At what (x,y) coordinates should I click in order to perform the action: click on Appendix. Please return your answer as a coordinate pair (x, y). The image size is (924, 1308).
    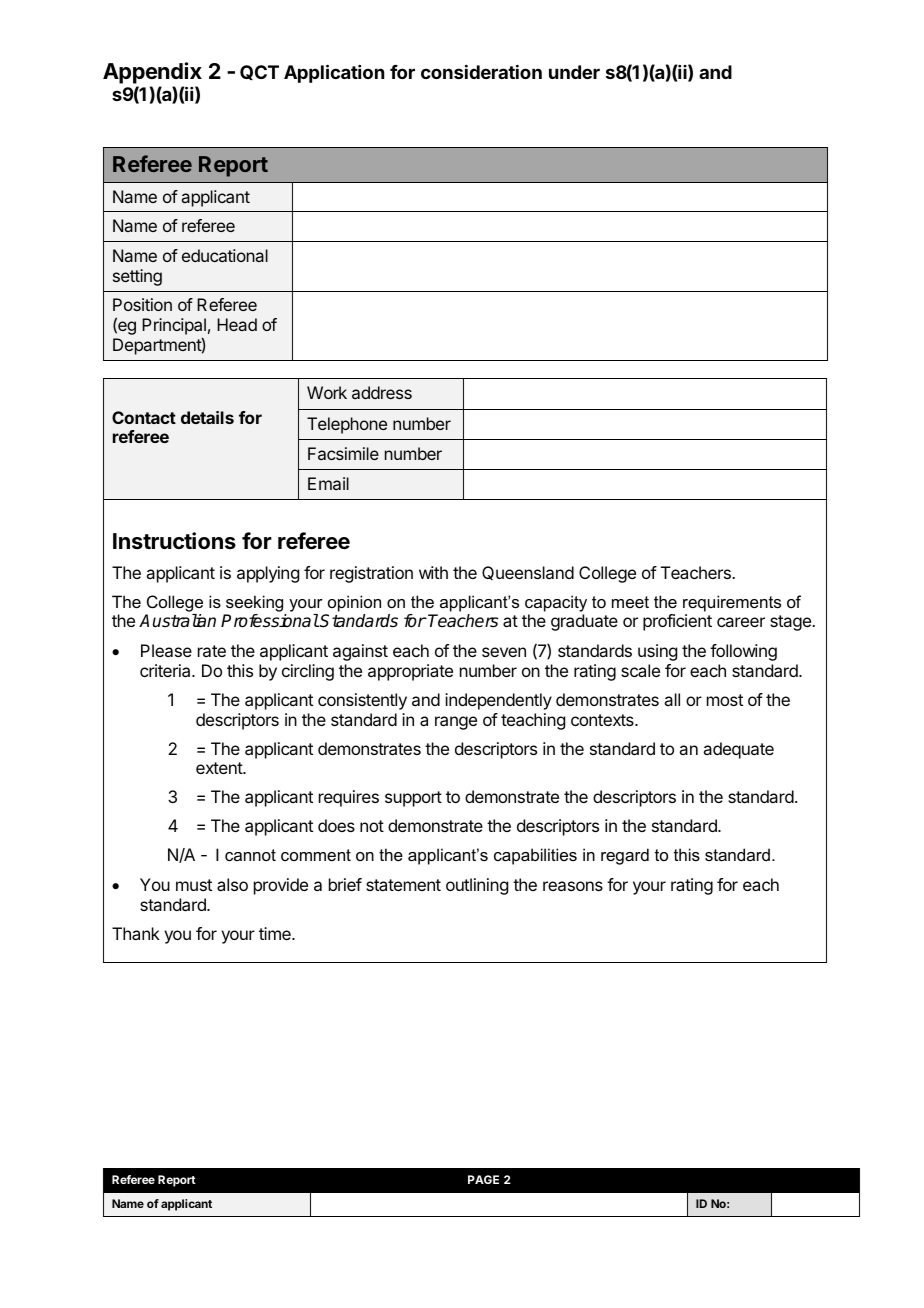
    Looking at the image, I should click on (152, 74).
